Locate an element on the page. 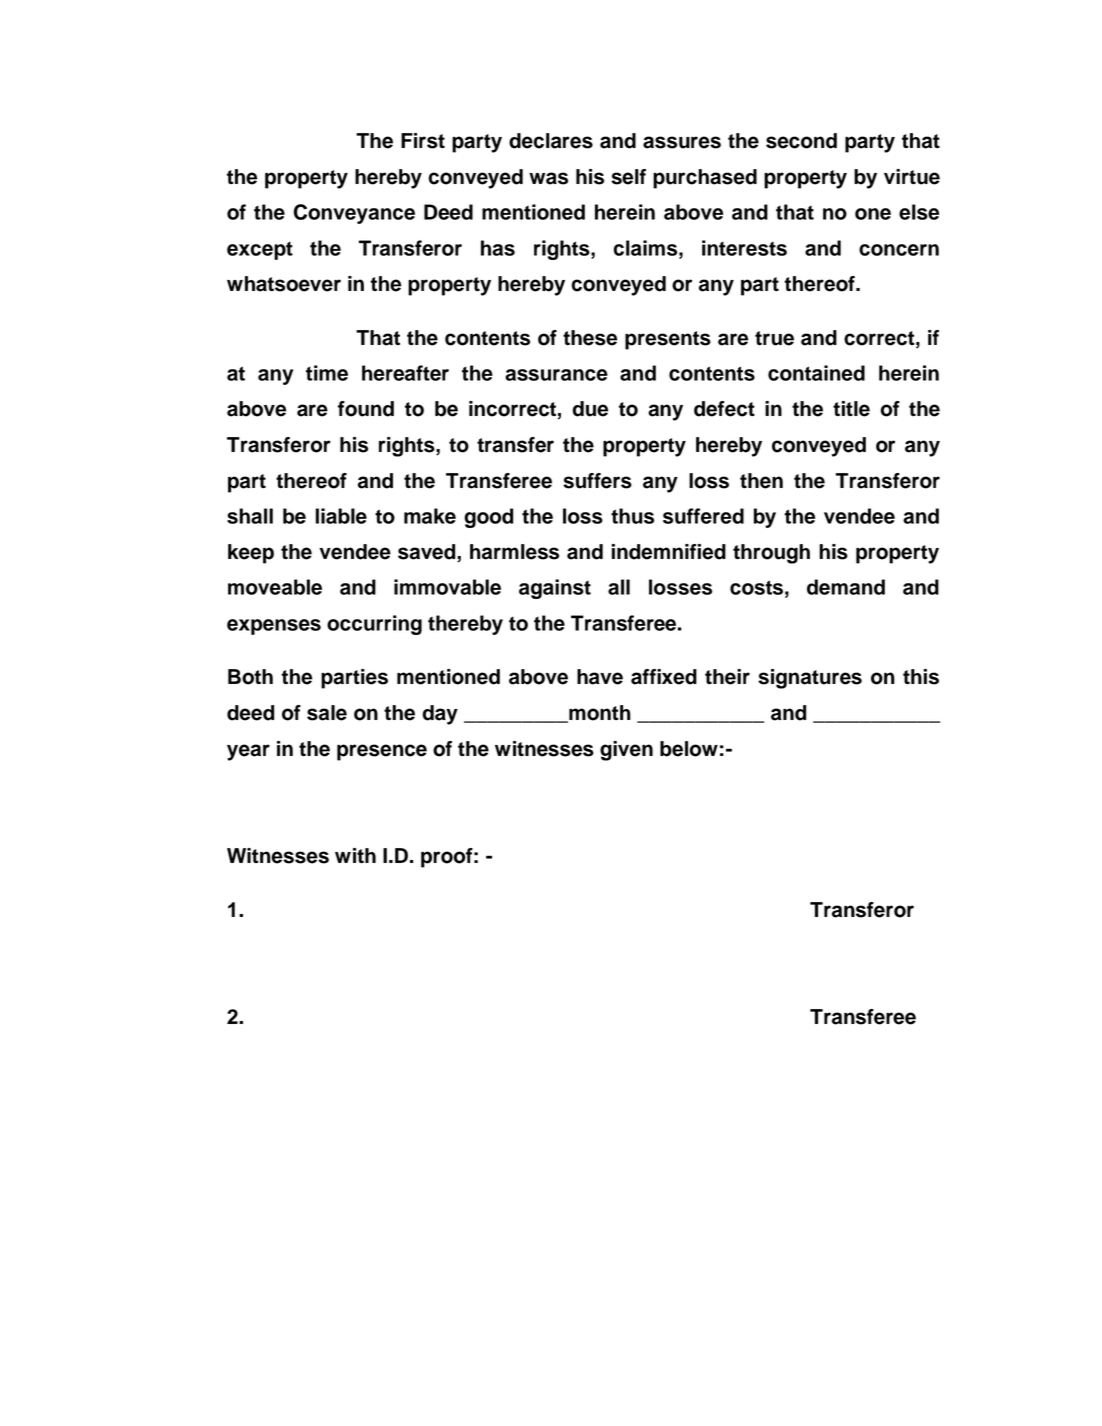 Image resolution: width=1102 pixels, height=1426 pixels. time is located at coordinates (327, 373).
